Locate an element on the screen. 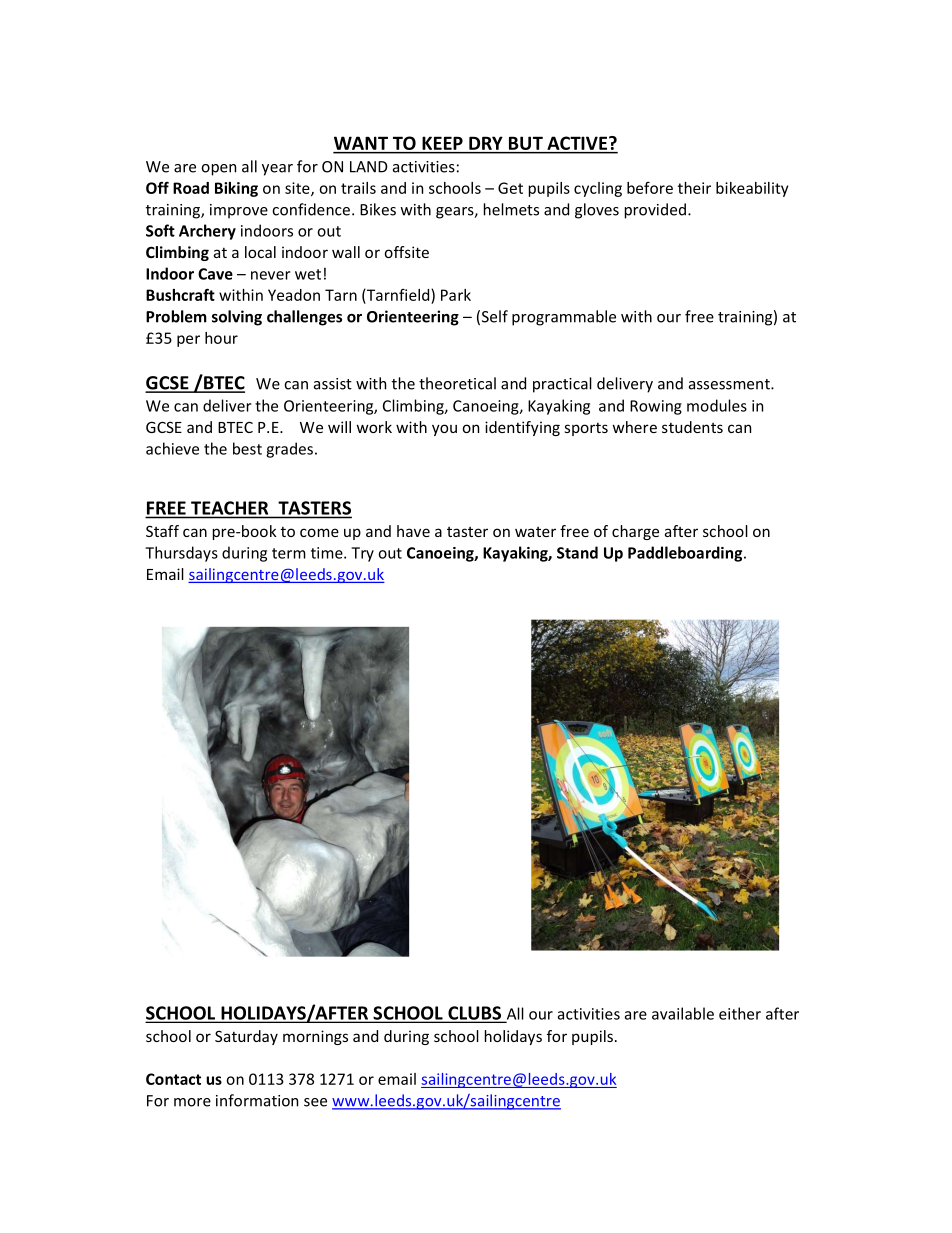  before is located at coordinates (650, 188).
